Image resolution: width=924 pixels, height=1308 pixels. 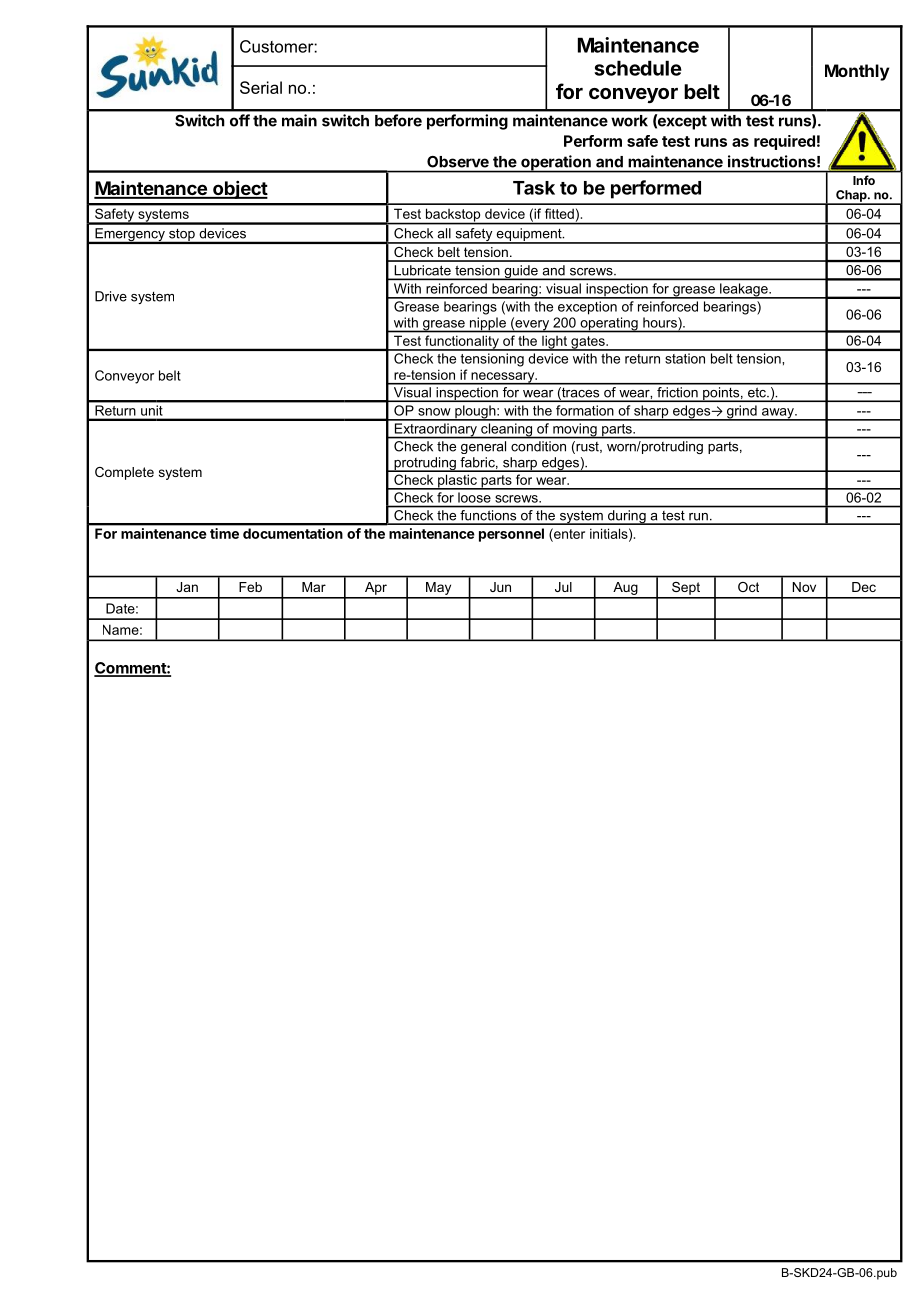 I want to click on Serial, so click(x=261, y=87).
